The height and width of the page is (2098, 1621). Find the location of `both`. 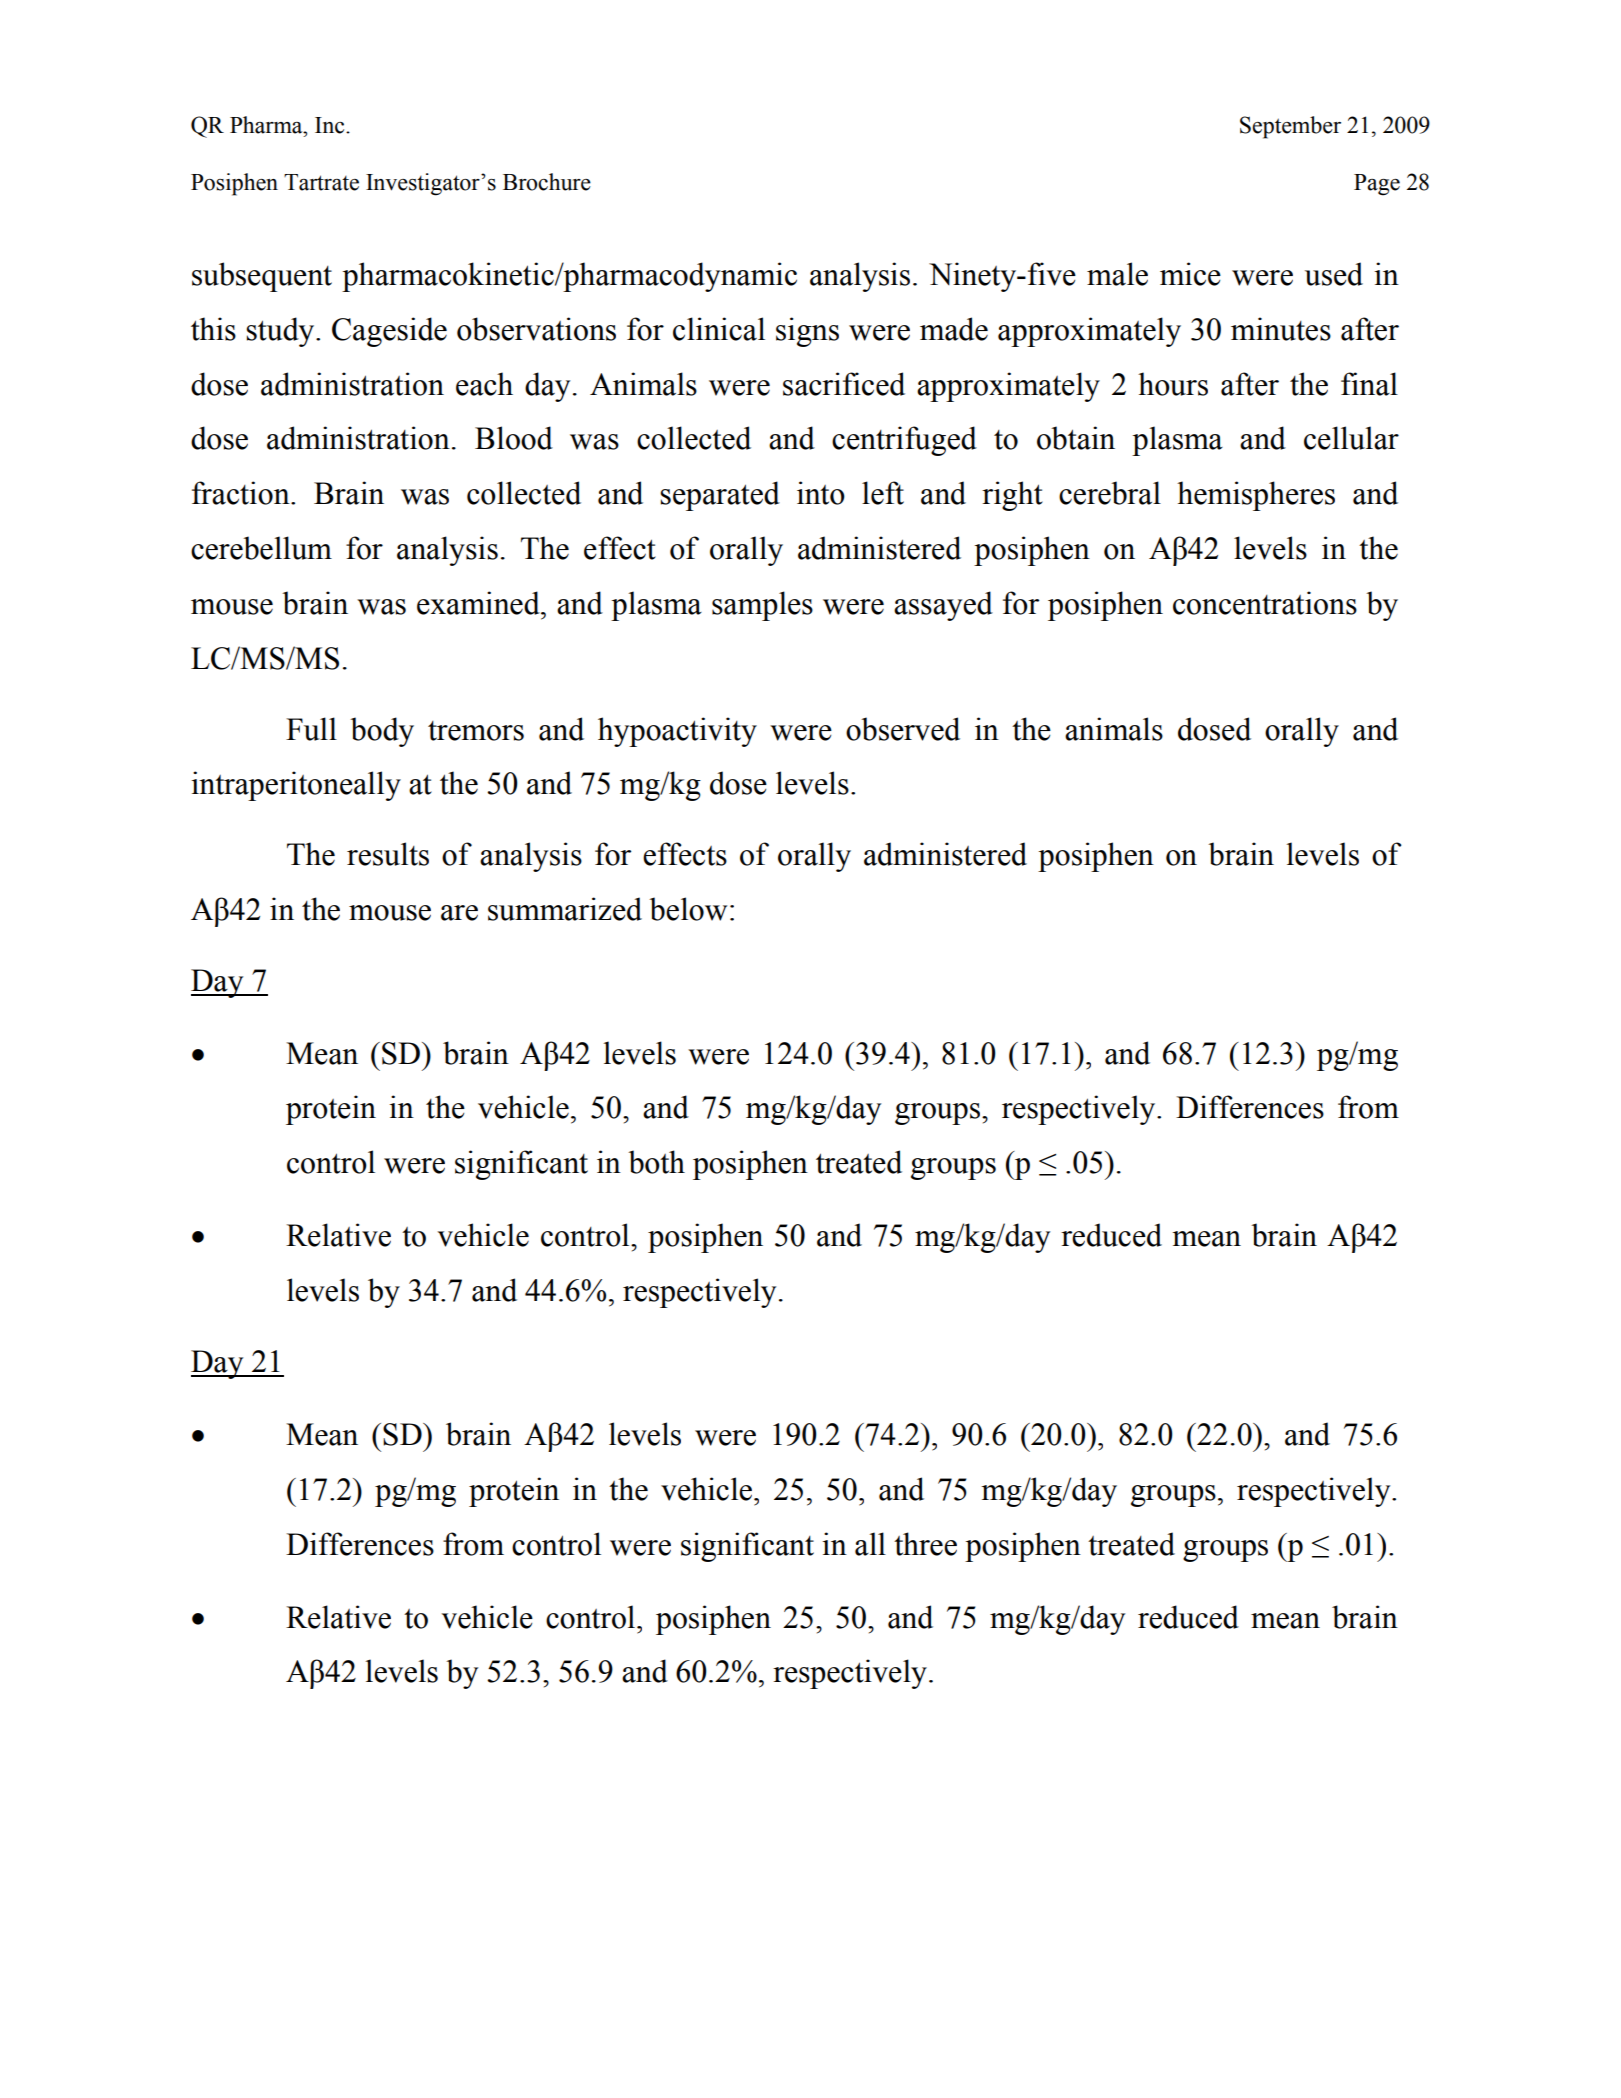

both is located at coordinates (656, 1162).
